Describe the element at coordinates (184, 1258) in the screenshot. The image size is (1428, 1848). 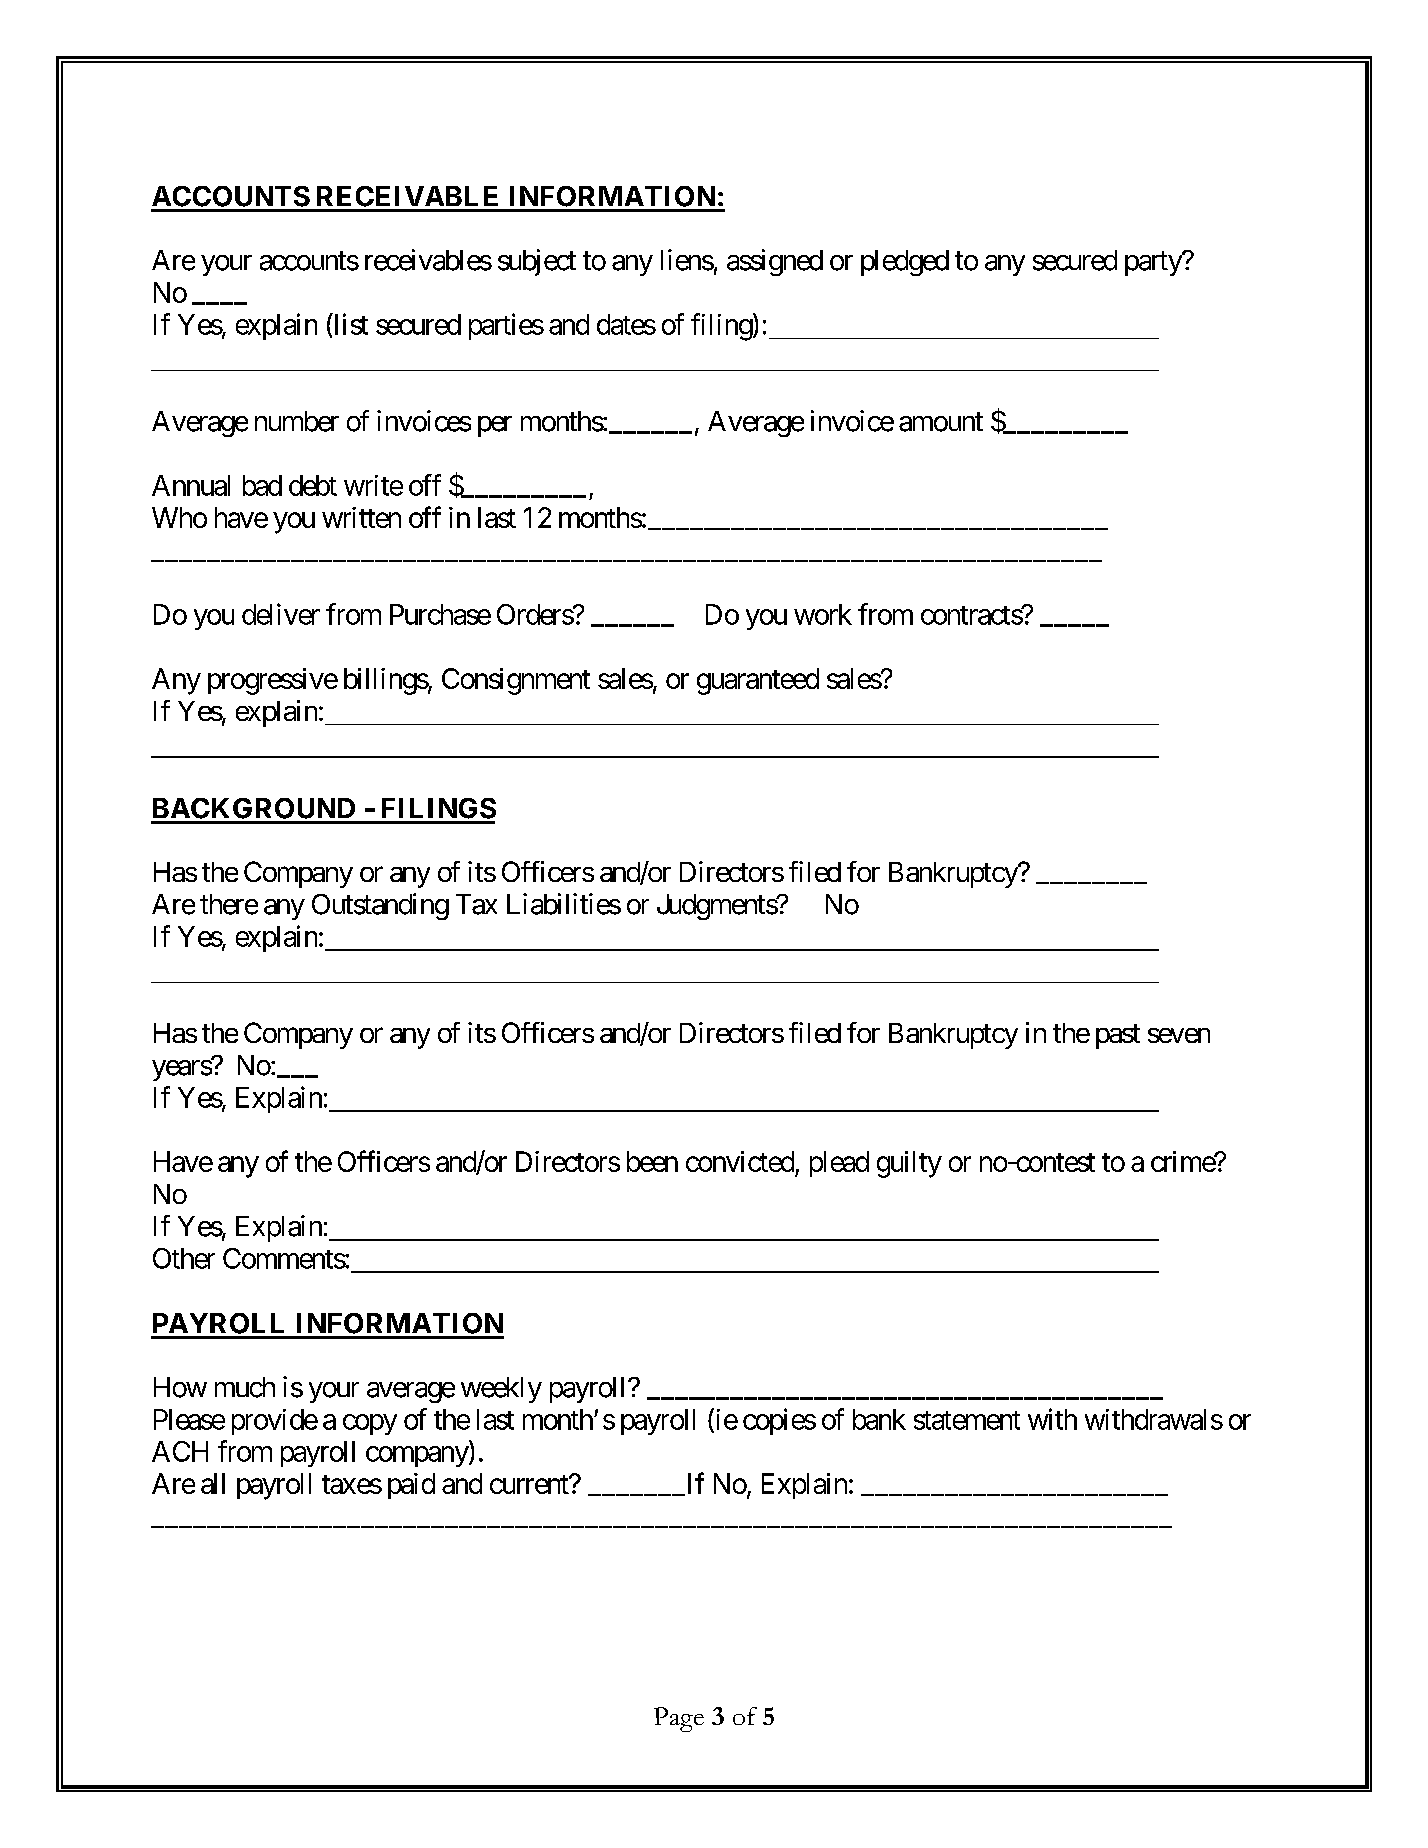
I see `Other` at that location.
